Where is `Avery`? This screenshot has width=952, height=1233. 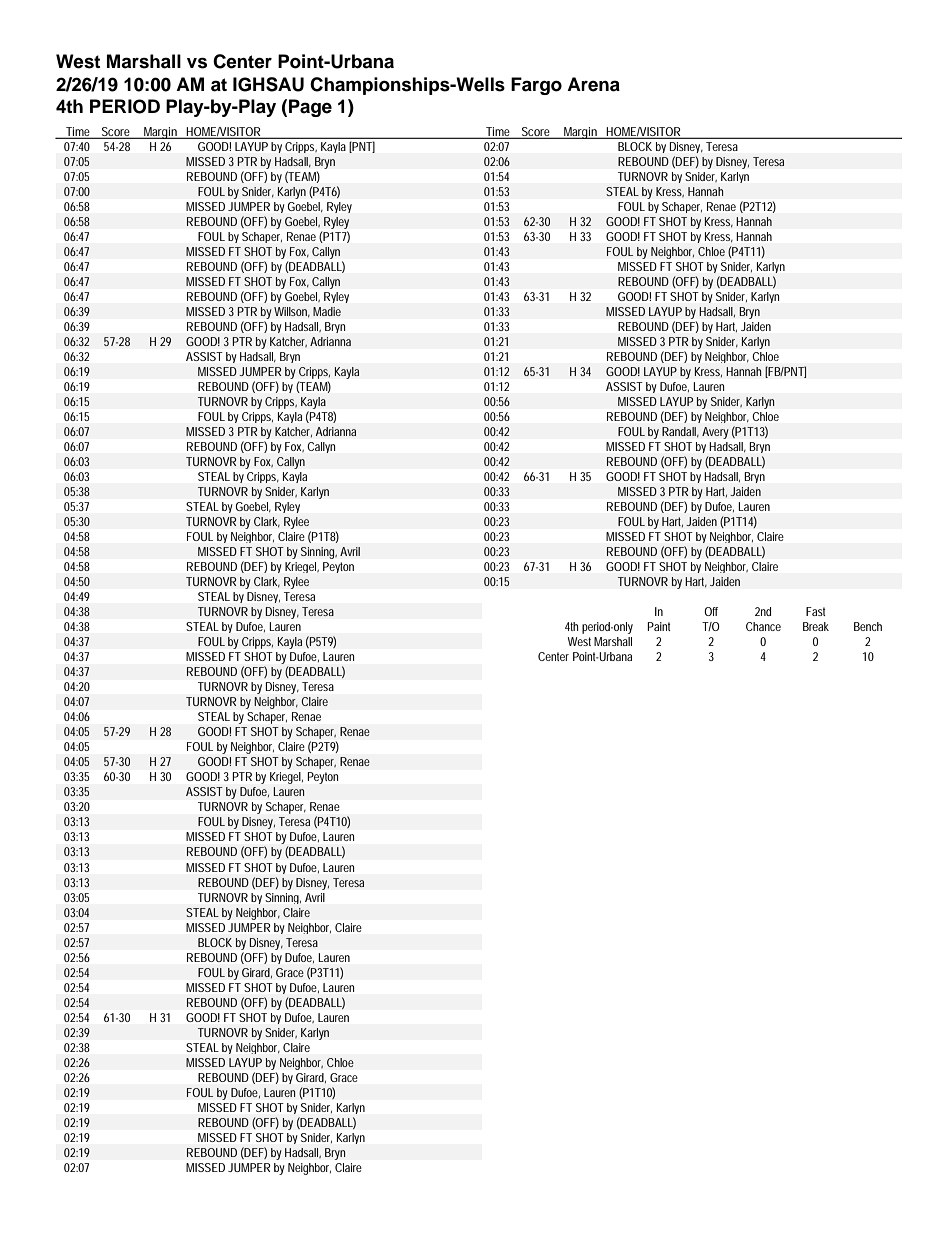
Avery is located at coordinates (715, 433).
